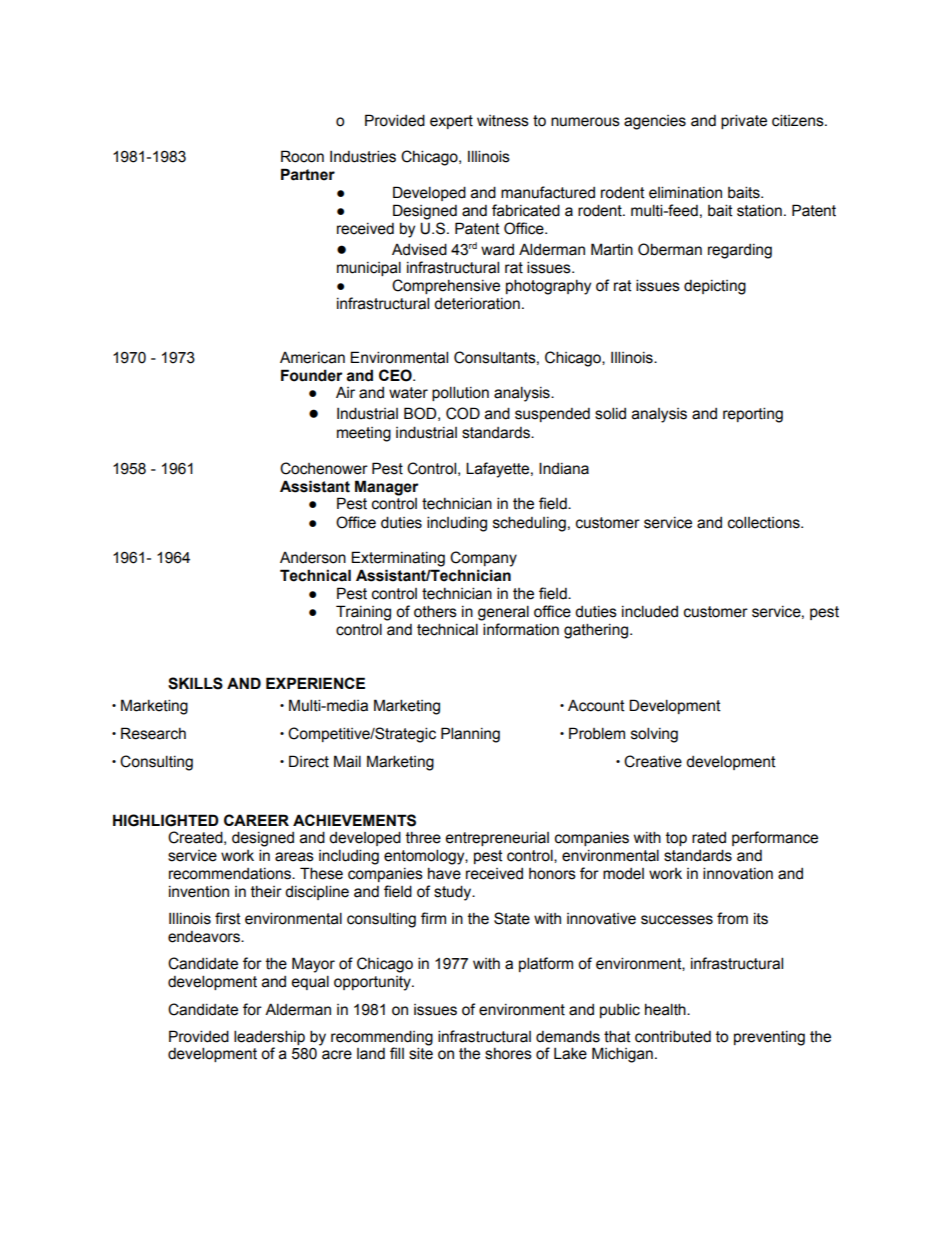 The width and height of the screenshot is (952, 1233). Describe the element at coordinates (153, 733) in the screenshot. I see `Research` at that location.
